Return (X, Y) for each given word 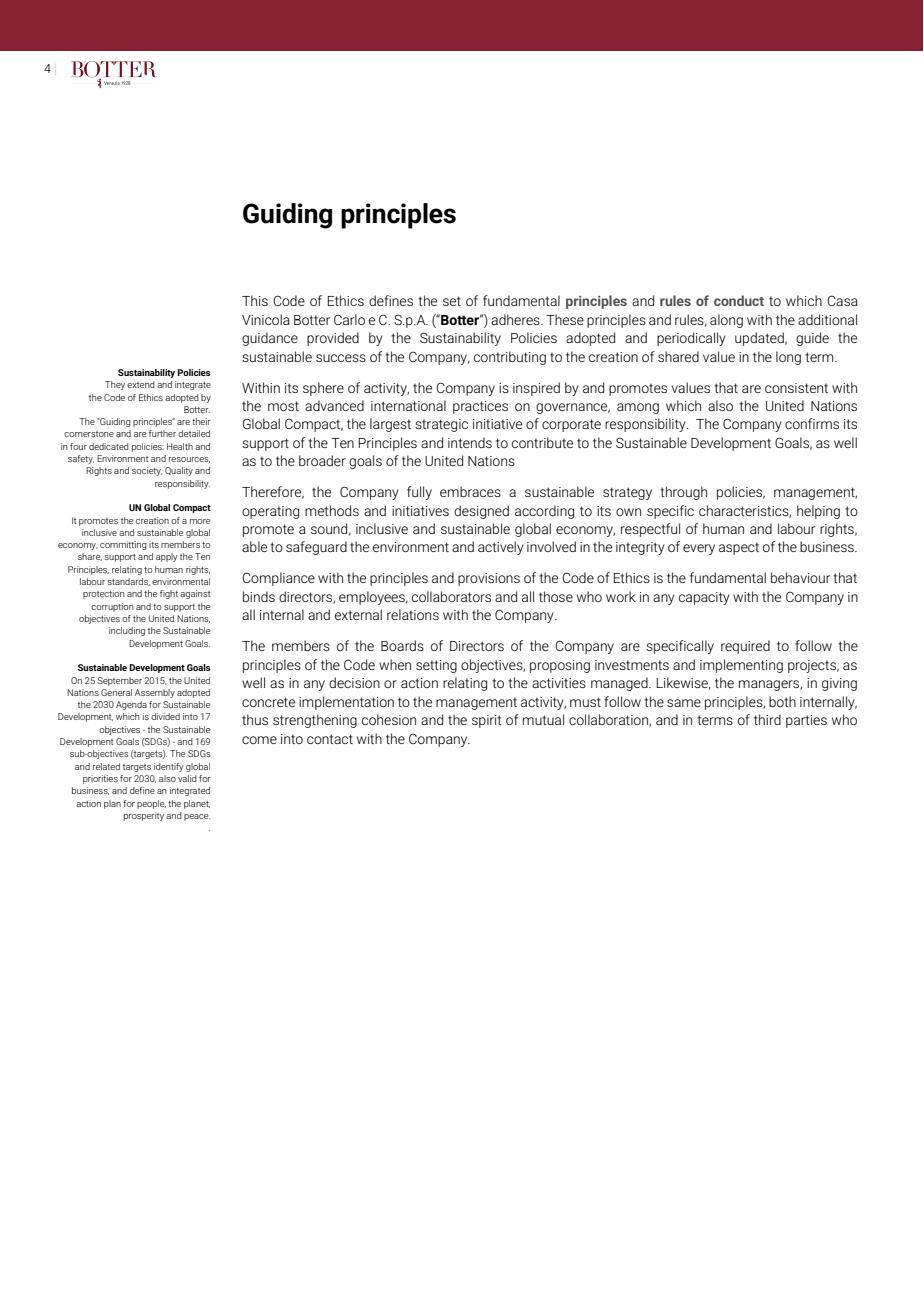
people (151, 804)
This (255, 300)
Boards (402, 645)
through (683, 493)
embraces (470, 491)
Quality (179, 471)
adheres (516, 319)
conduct (739, 300)
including (127, 631)
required (745, 647)
